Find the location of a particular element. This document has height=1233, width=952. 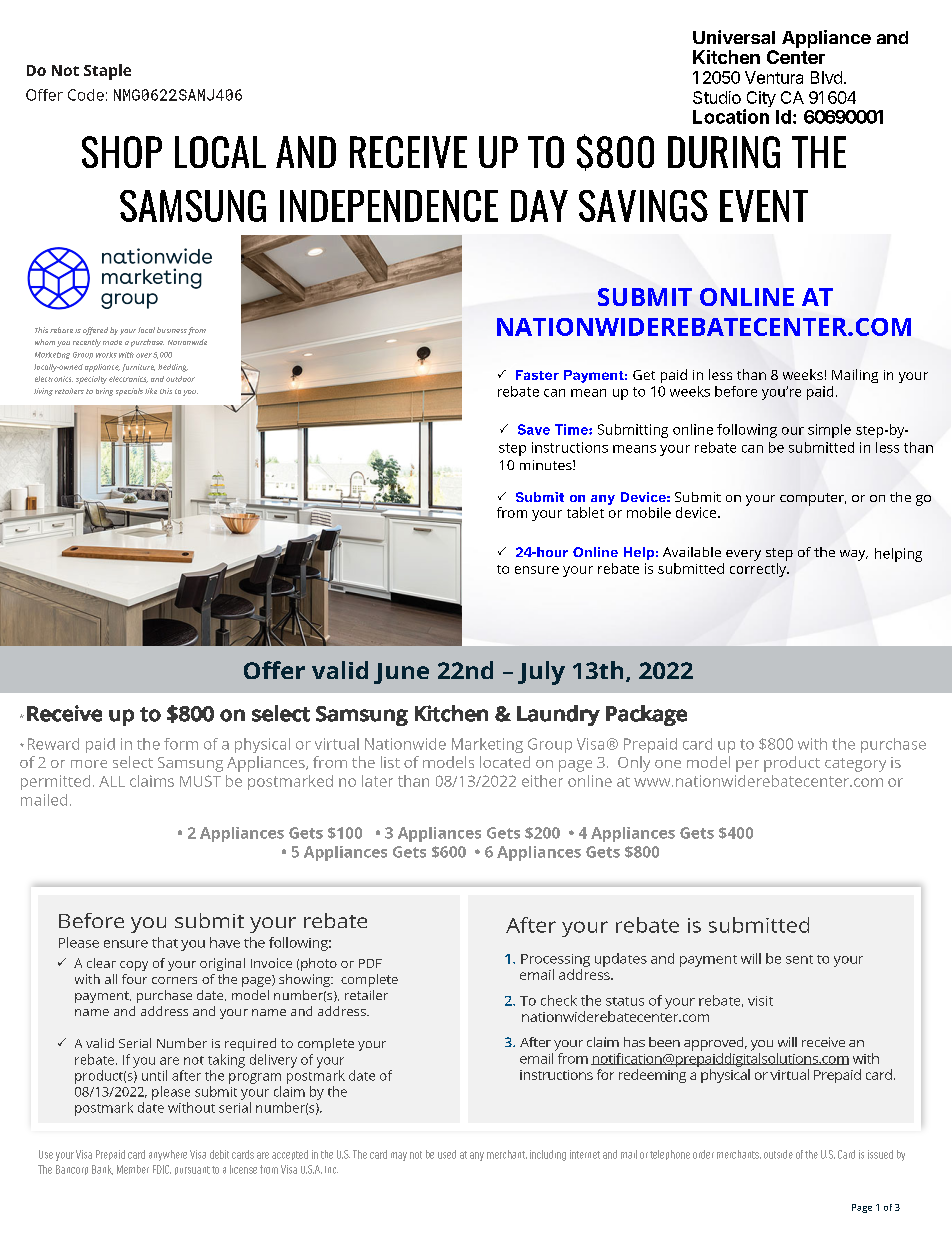

INDEPENDENCE is located at coordinates (389, 206).
